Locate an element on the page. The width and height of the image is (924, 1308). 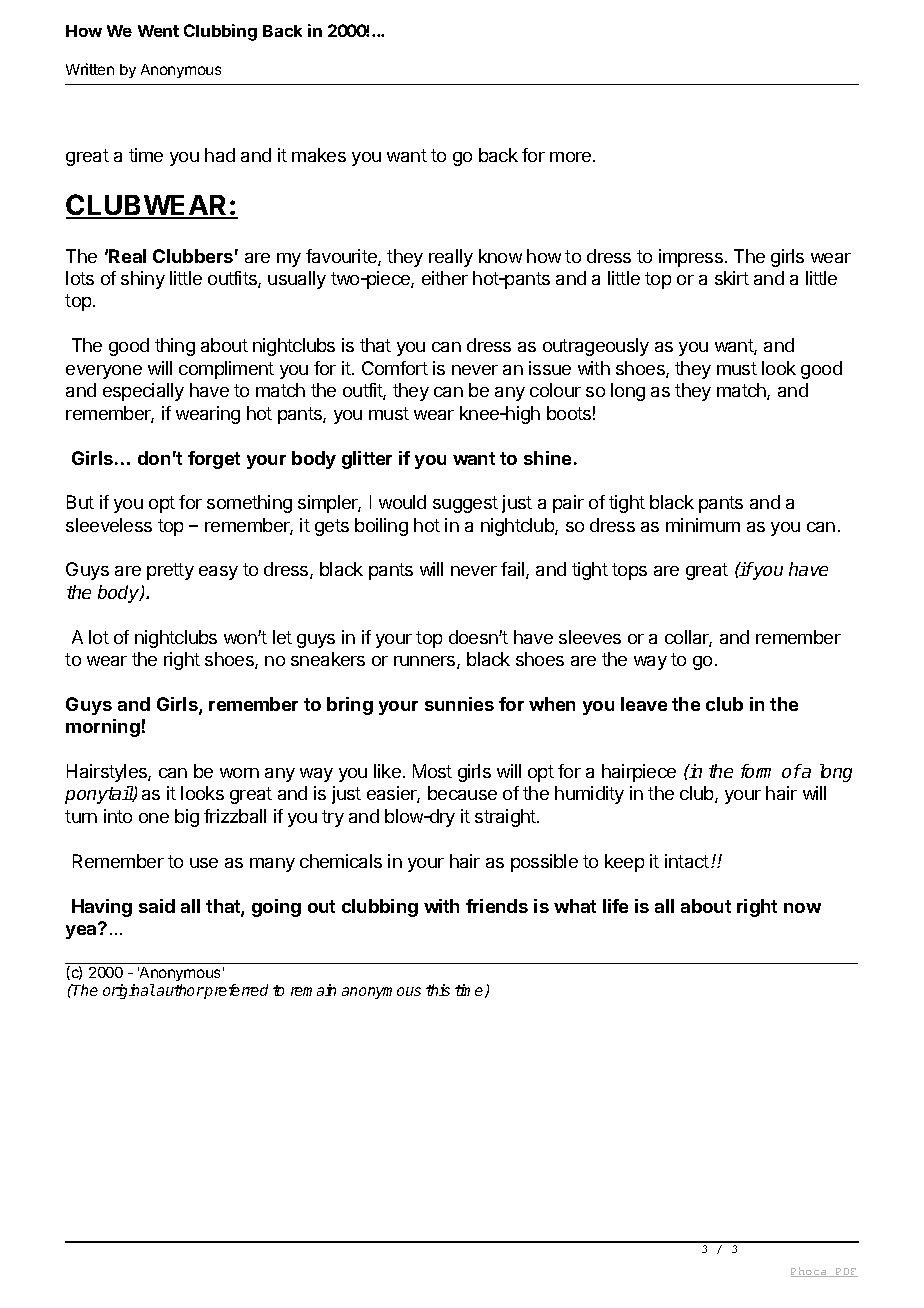
author is located at coordinates (180, 990).
